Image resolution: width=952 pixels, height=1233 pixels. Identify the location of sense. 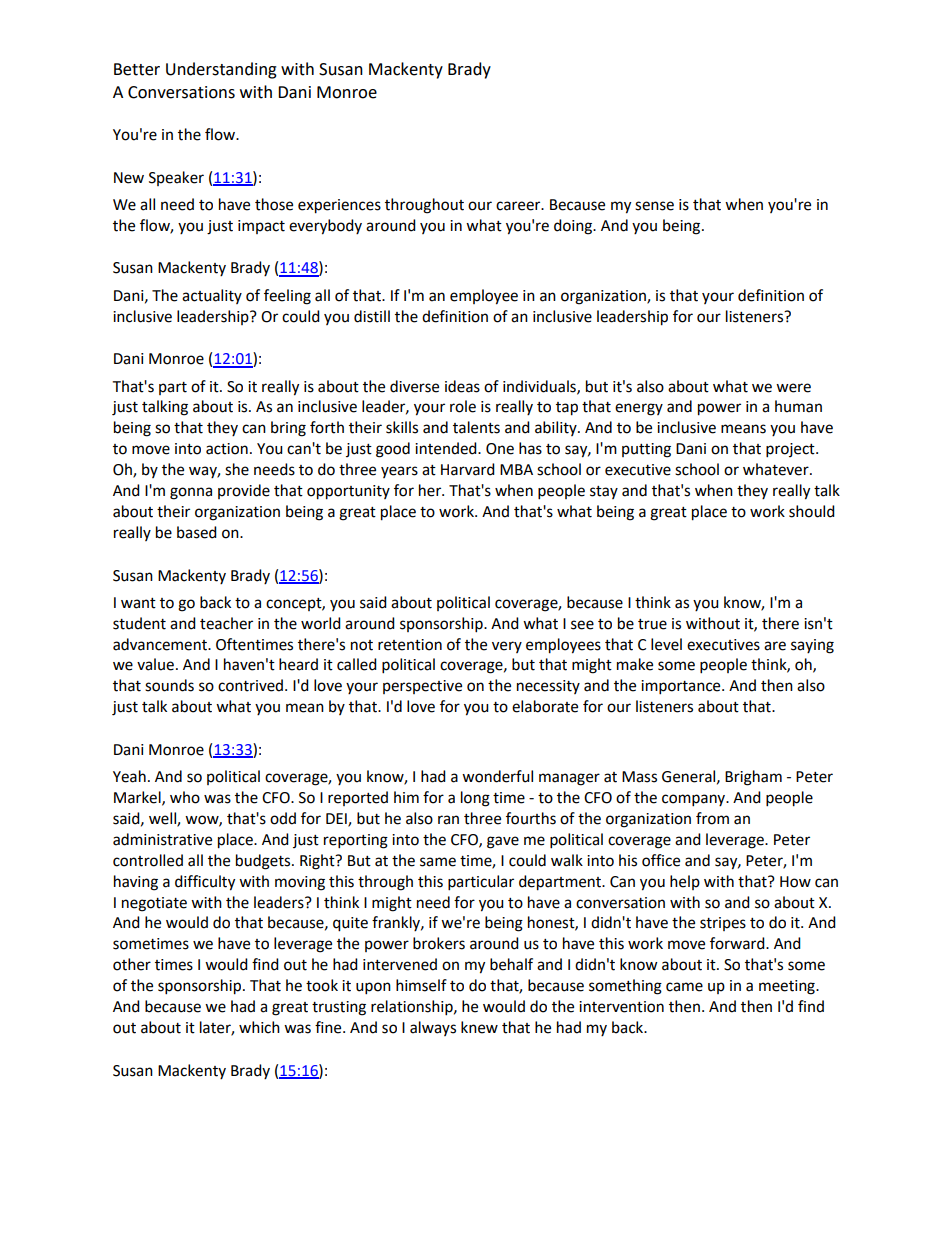
(654, 206).
